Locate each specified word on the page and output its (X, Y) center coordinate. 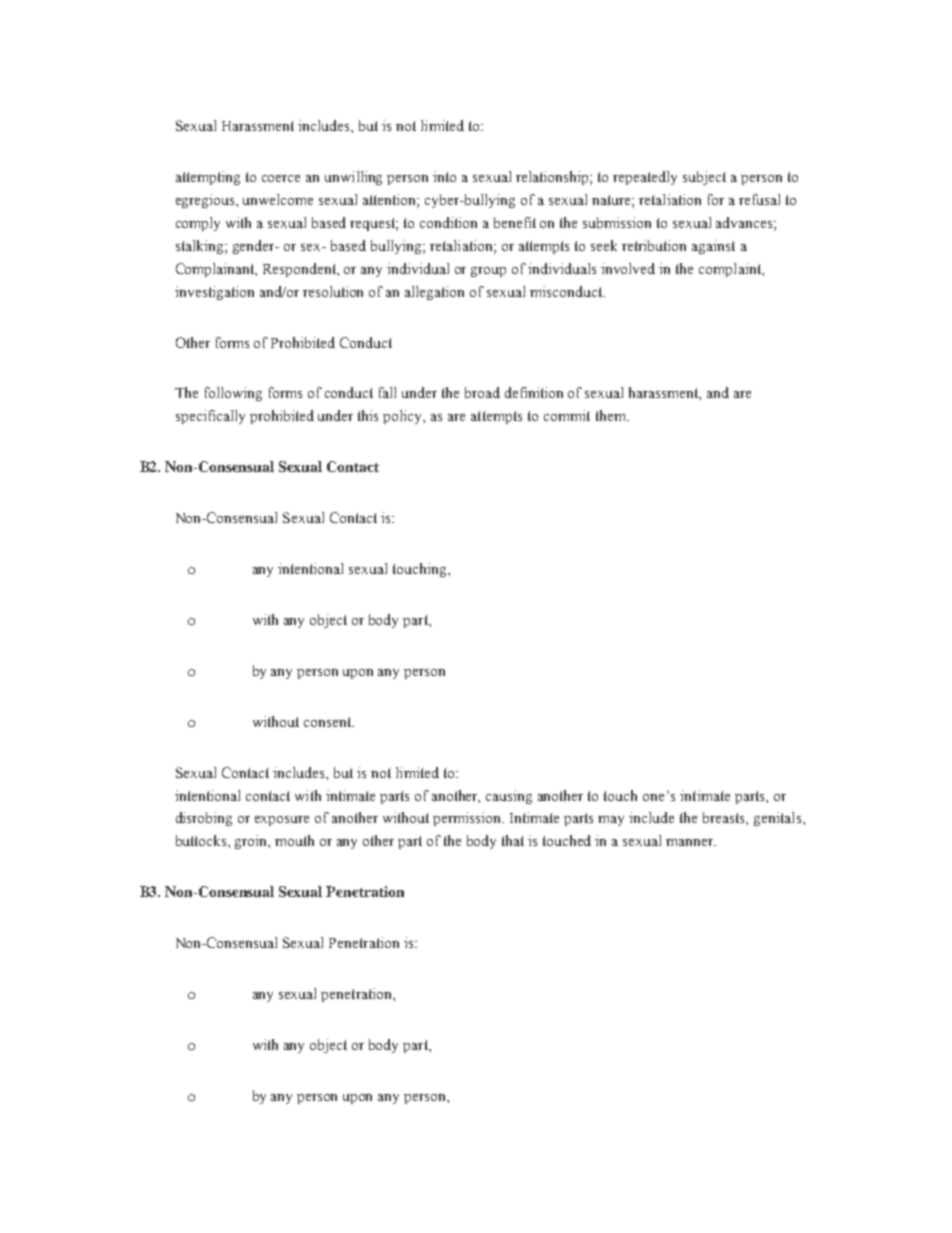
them (612, 415)
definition (534, 392)
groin (252, 842)
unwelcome (278, 199)
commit (567, 415)
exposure (282, 821)
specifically (210, 417)
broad (482, 392)
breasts (725, 817)
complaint (731, 270)
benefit (515, 222)
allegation (434, 293)
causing (509, 797)
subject (704, 178)
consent (328, 722)
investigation (214, 293)
